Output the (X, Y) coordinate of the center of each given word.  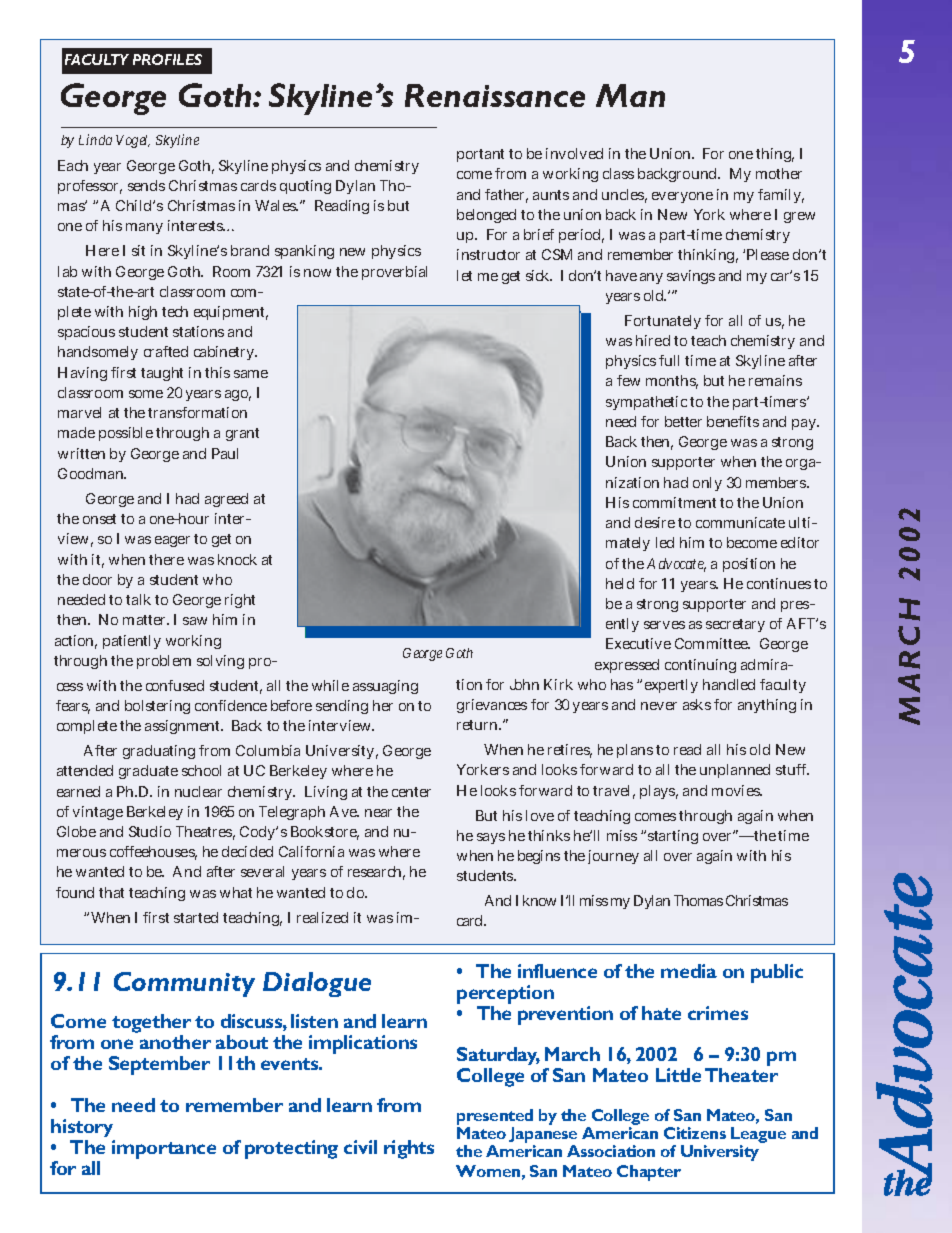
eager (172, 541)
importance (164, 1149)
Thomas (698, 900)
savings (691, 277)
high (143, 313)
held (620, 583)
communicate (740, 522)
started (196, 917)
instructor (488, 254)
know (539, 900)
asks (697, 704)
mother (779, 173)
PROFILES (167, 59)
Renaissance (495, 95)
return (479, 725)
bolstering (157, 707)
